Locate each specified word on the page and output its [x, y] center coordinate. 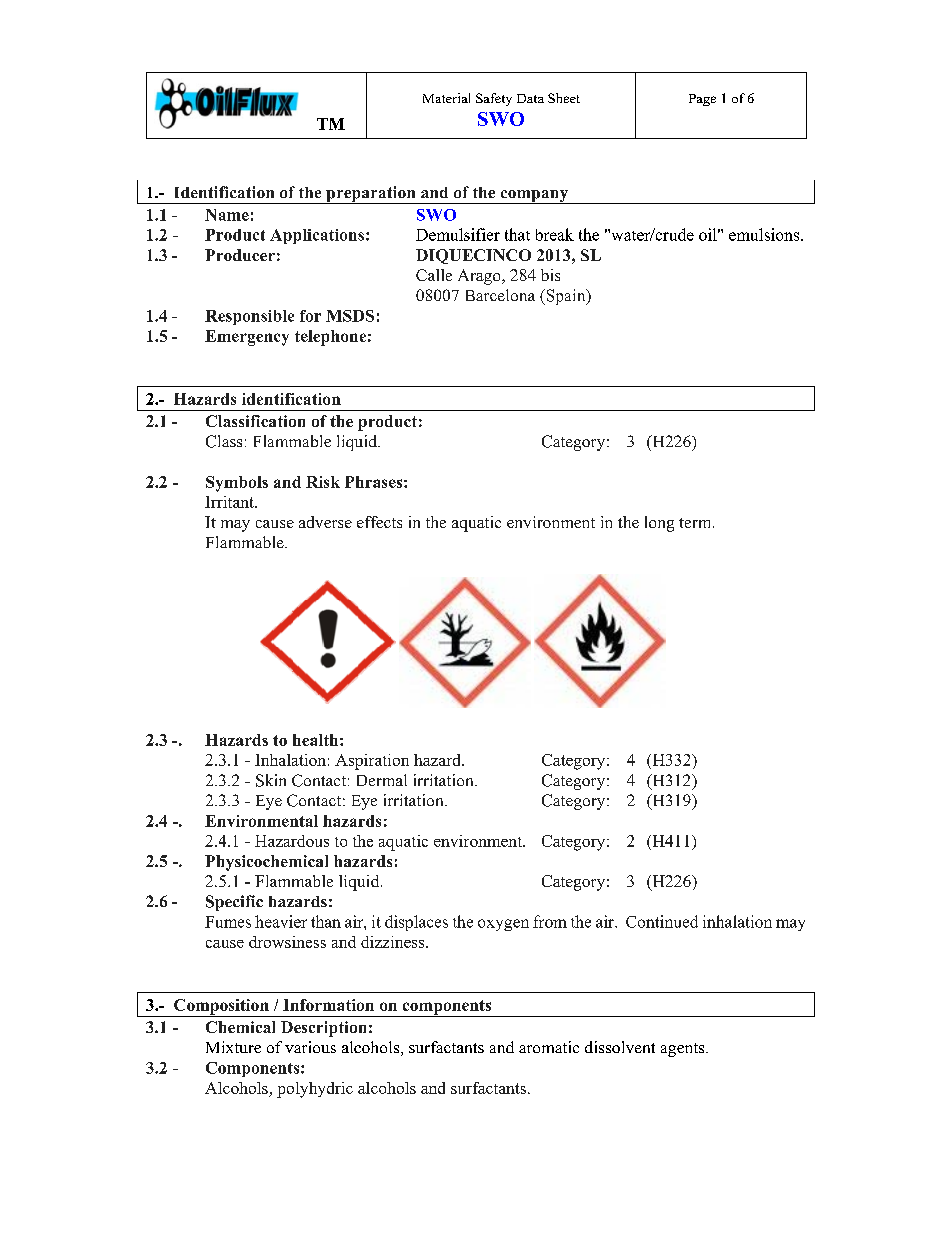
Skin [271, 780]
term [696, 523]
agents [684, 1050]
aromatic [549, 1047]
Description [323, 1029]
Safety [494, 99]
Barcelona [500, 295]
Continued [662, 921]
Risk [323, 482]
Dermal [382, 780]
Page [702, 100]
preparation [371, 195]
